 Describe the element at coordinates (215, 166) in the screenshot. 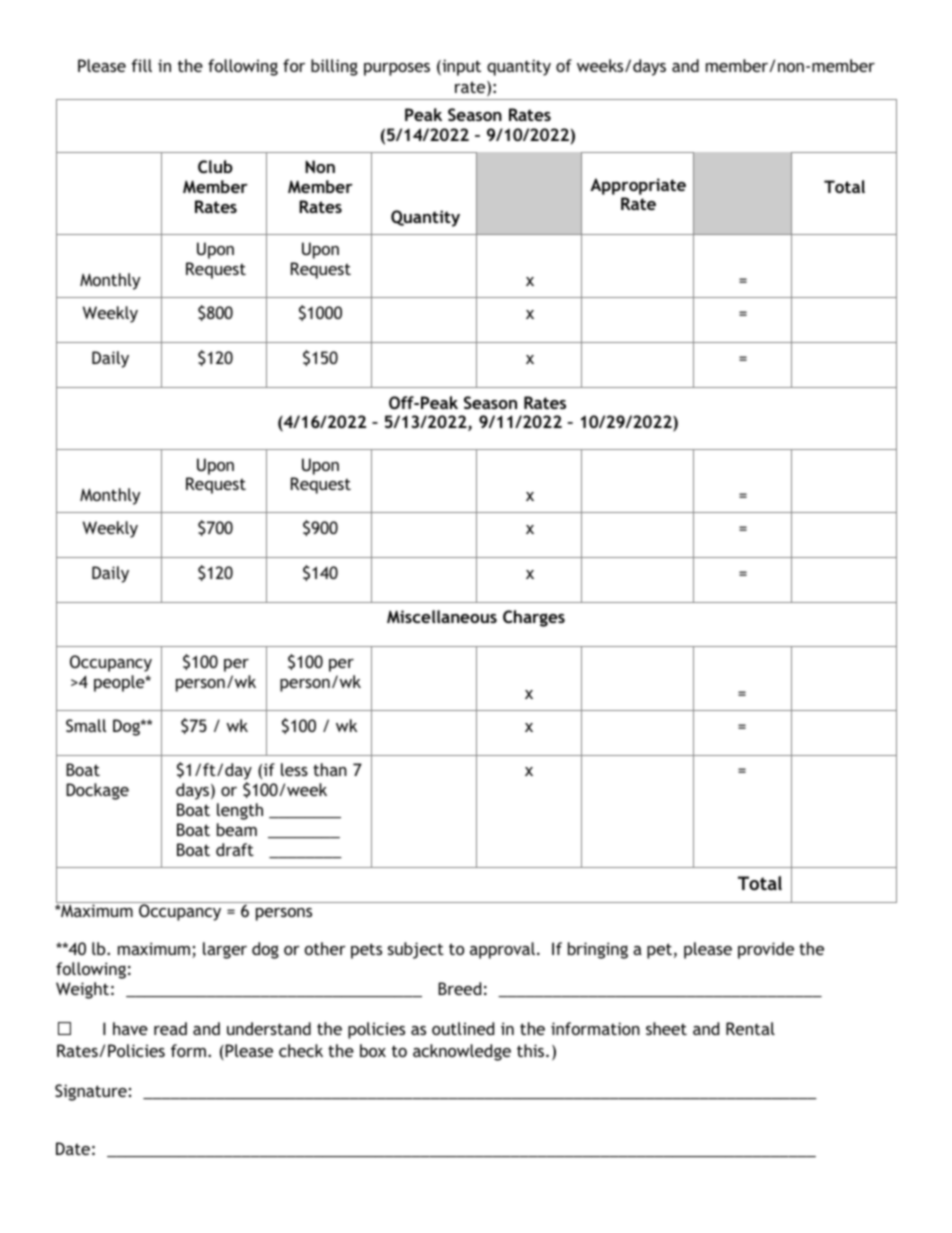

I see `Club` at that location.
